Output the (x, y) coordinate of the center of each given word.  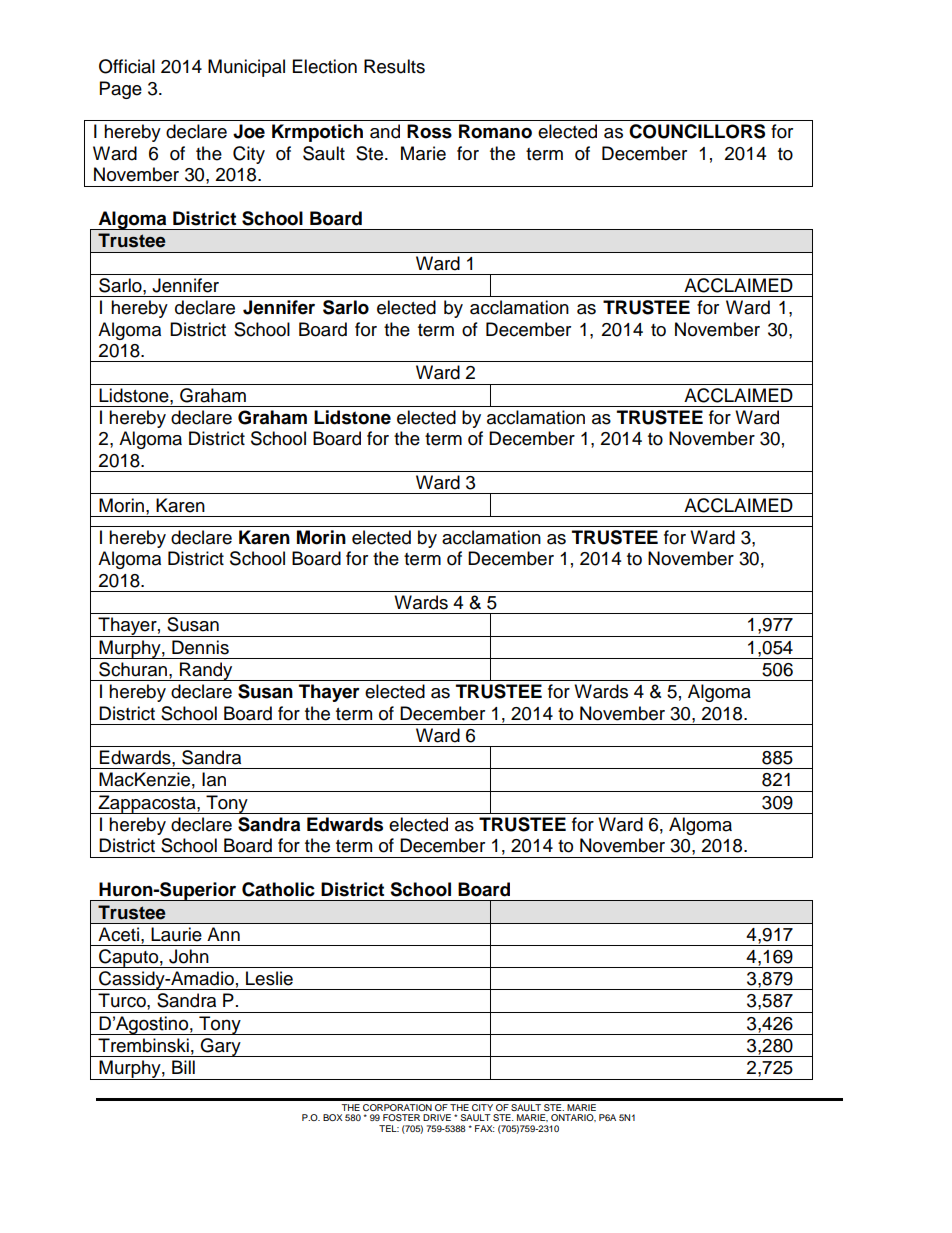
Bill (183, 1067)
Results (394, 66)
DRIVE (437, 1117)
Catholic (278, 889)
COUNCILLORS (697, 131)
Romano (495, 131)
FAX (485, 1128)
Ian (214, 779)
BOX (332, 1117)
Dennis (200, 647)
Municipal (246, 68)
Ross (429, 131)
